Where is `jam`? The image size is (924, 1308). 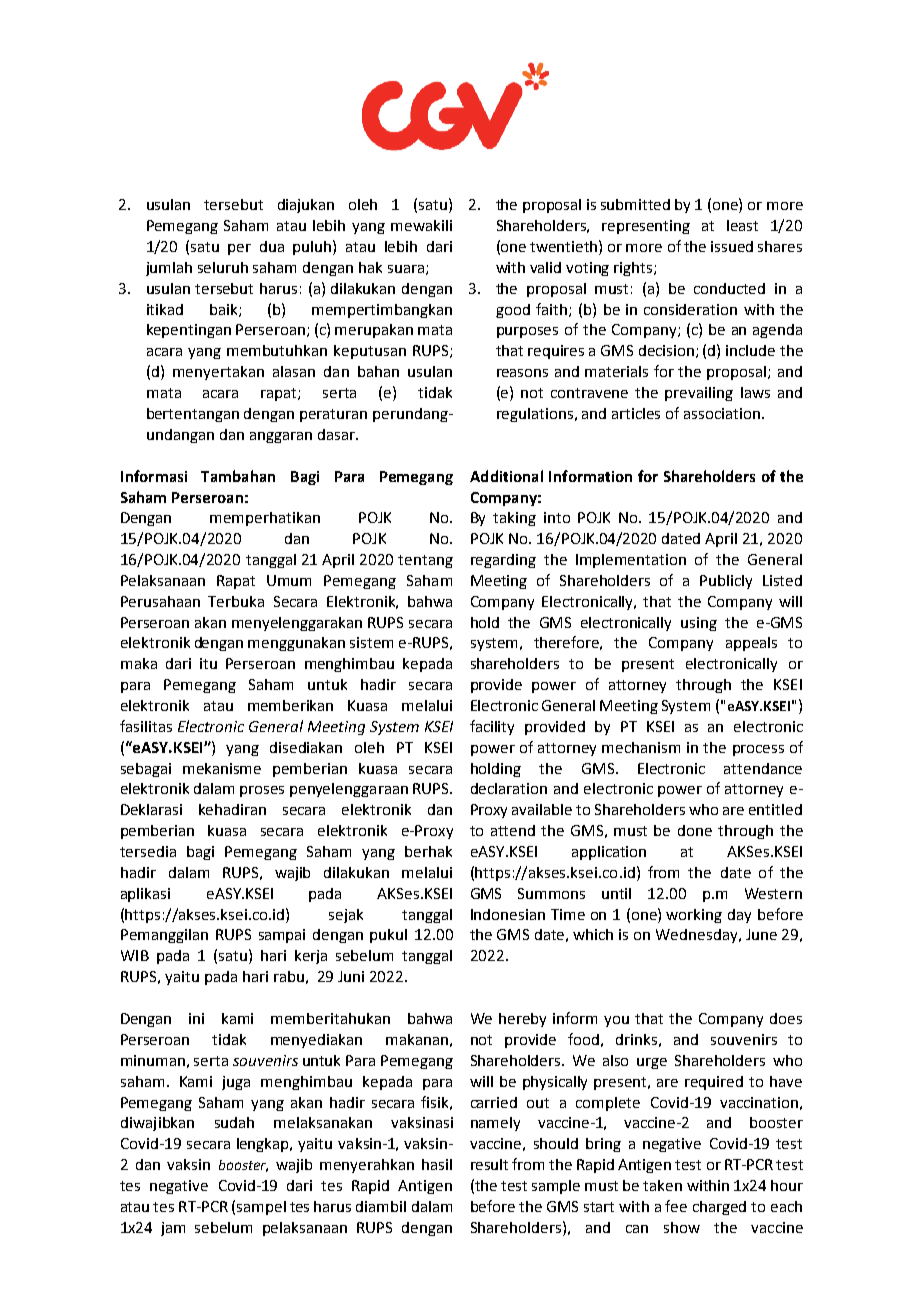
jam is located at coordinates (173, 1229).
